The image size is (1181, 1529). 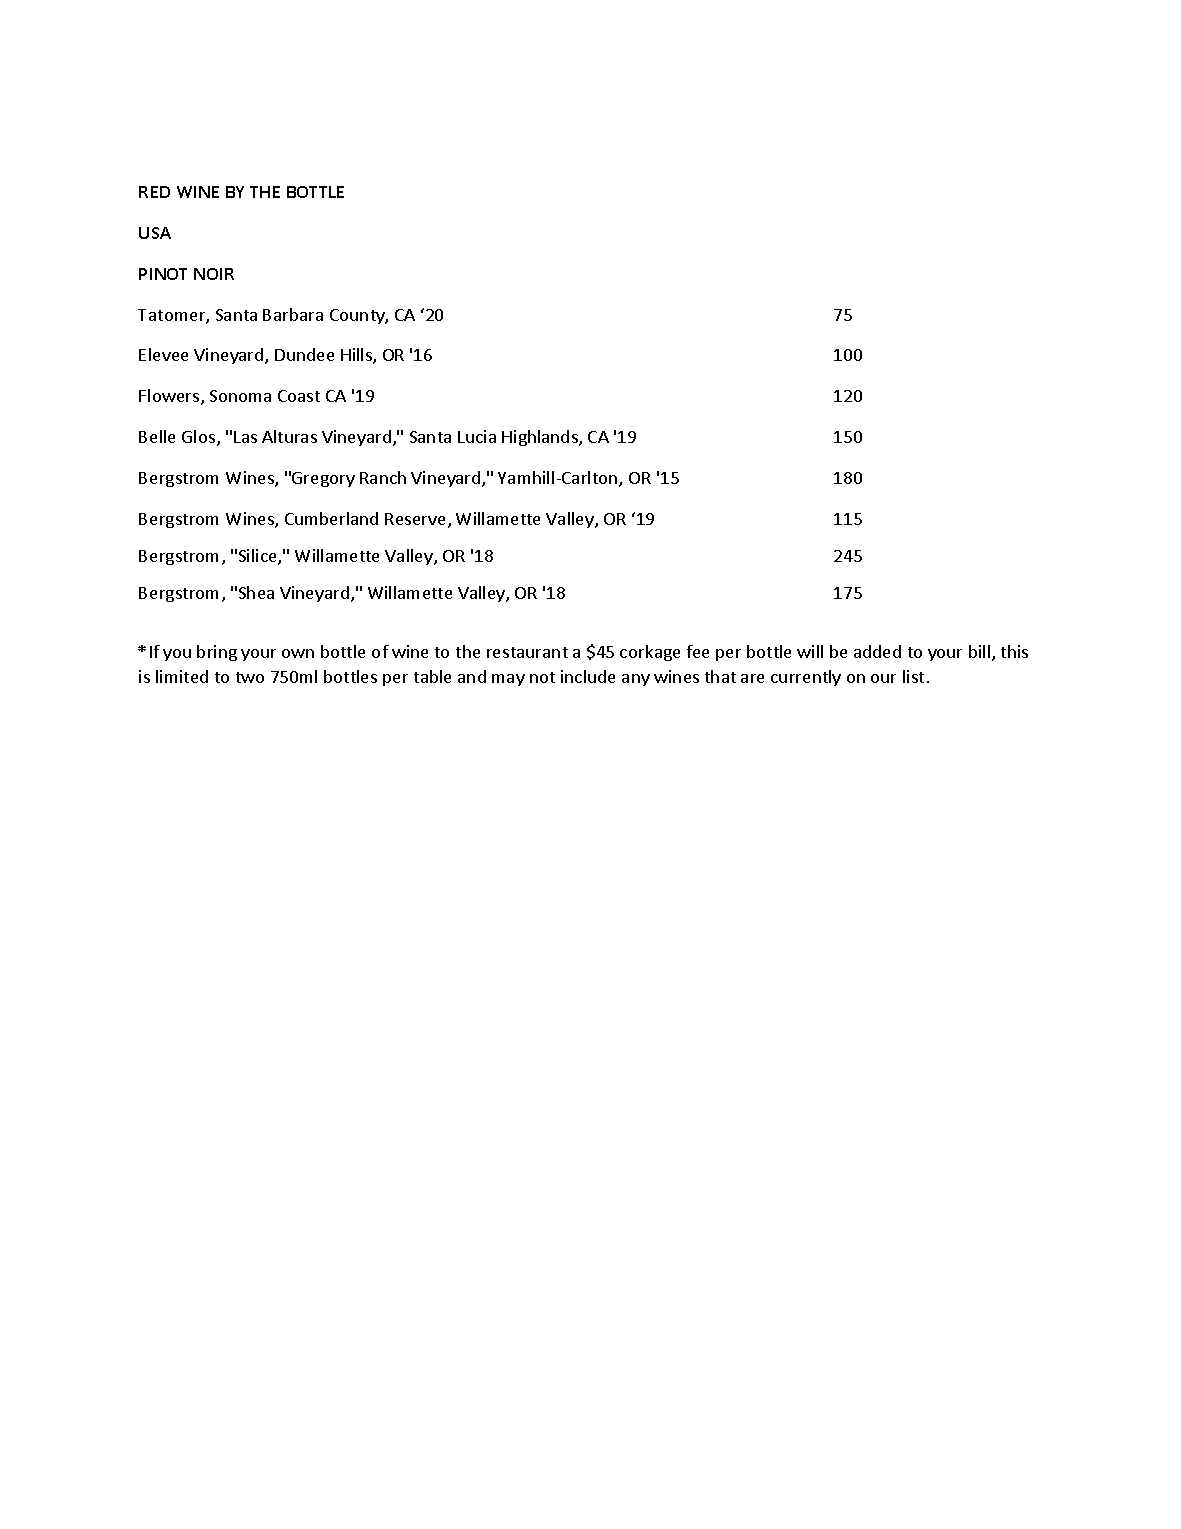 I want to click on Highlands, so click(x=541, y=438).
